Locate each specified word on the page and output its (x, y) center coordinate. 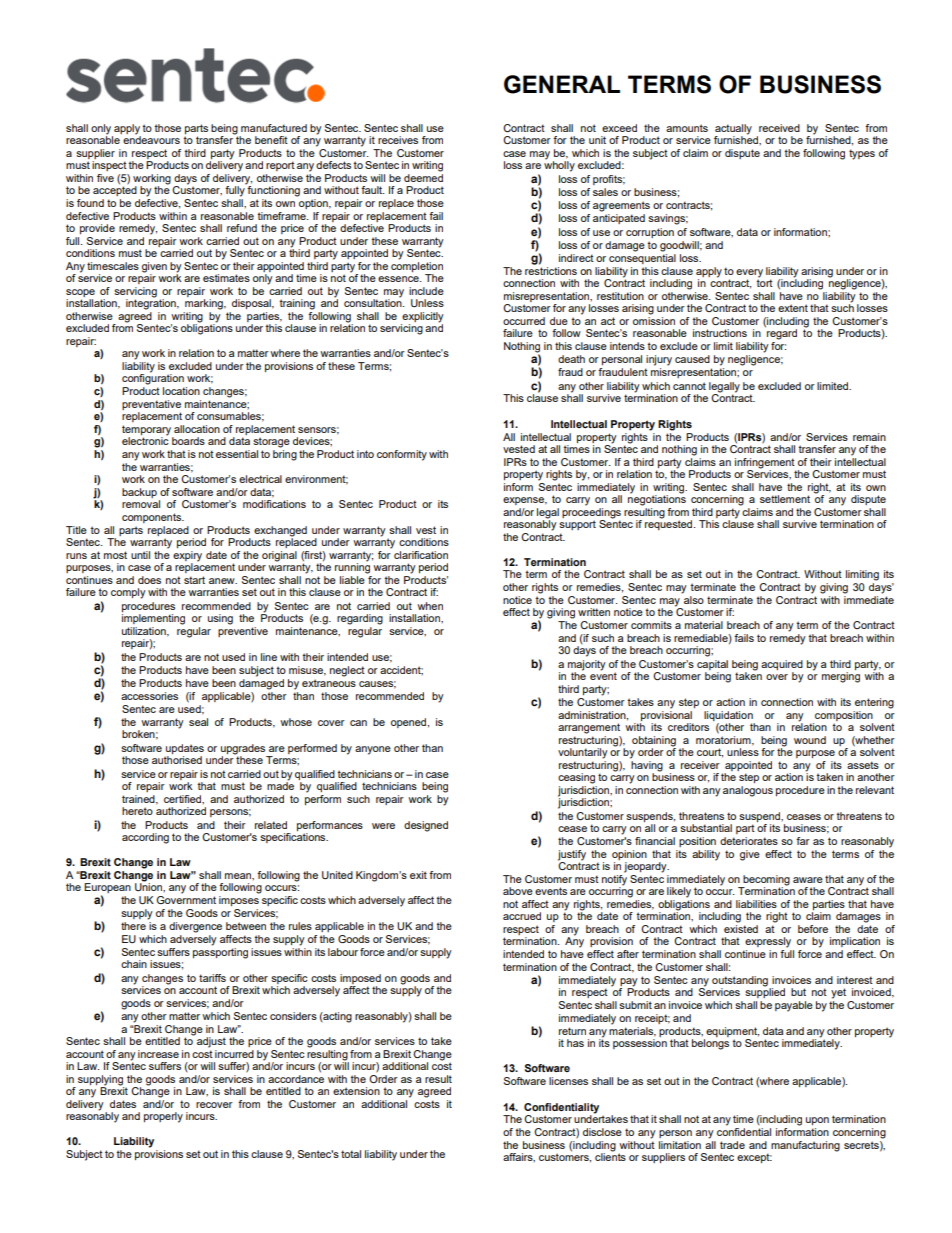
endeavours (151, 139)
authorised (177, 760)
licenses (568, 1081)
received (779, 128)
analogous (748, 791)
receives (398, 140)
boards (188, 441)
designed (426, 826)
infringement (765, 463)
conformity (402, 455)
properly (163, 1117)
